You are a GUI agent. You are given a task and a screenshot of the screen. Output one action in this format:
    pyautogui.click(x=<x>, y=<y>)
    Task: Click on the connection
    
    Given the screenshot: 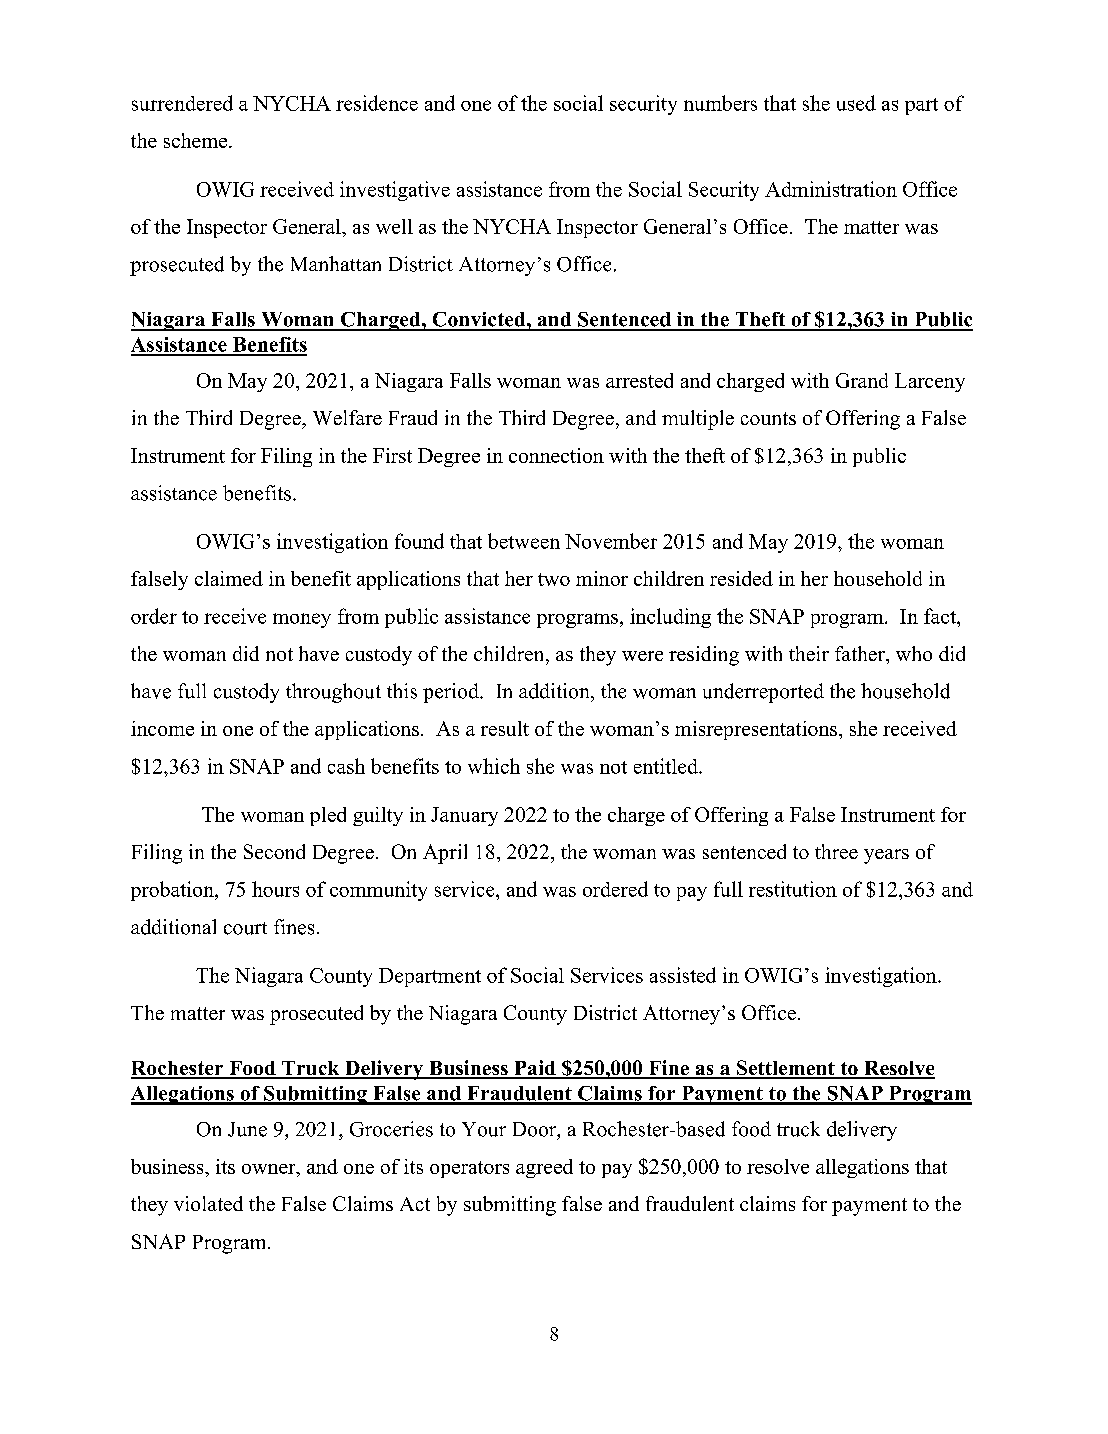 What is the action you would take?
    pyautogui.click(x=556, y=455)
